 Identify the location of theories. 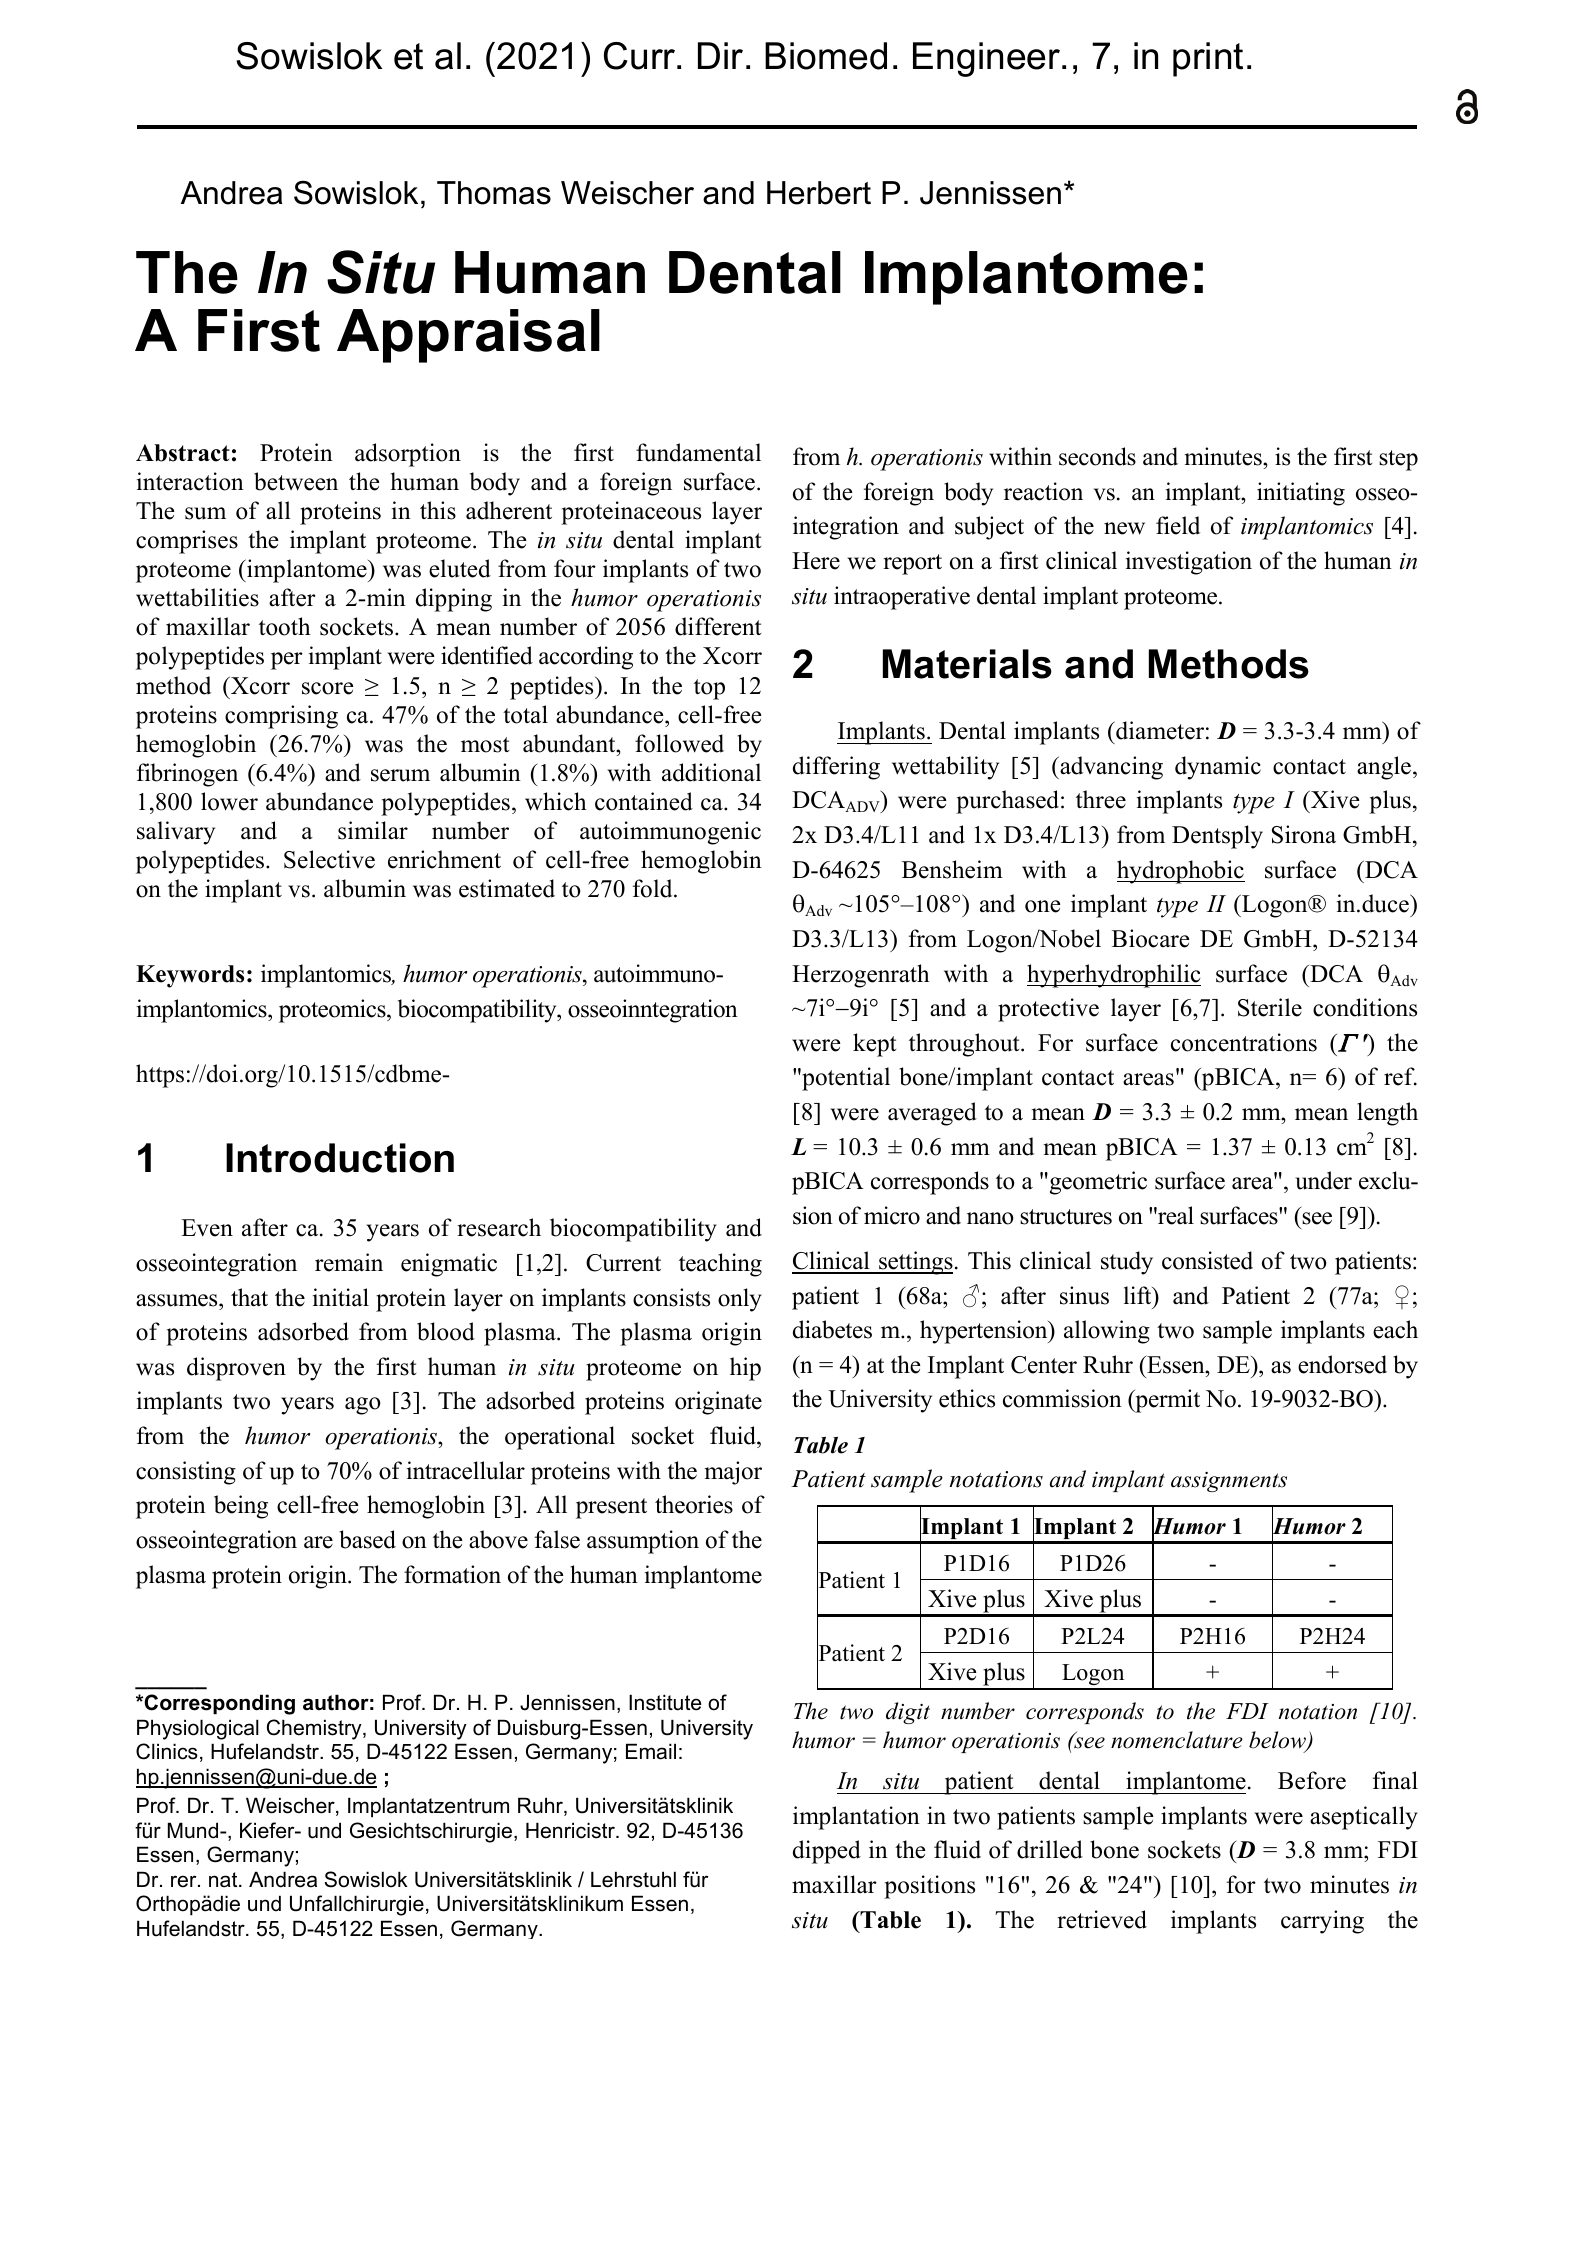
(694, 1504).
